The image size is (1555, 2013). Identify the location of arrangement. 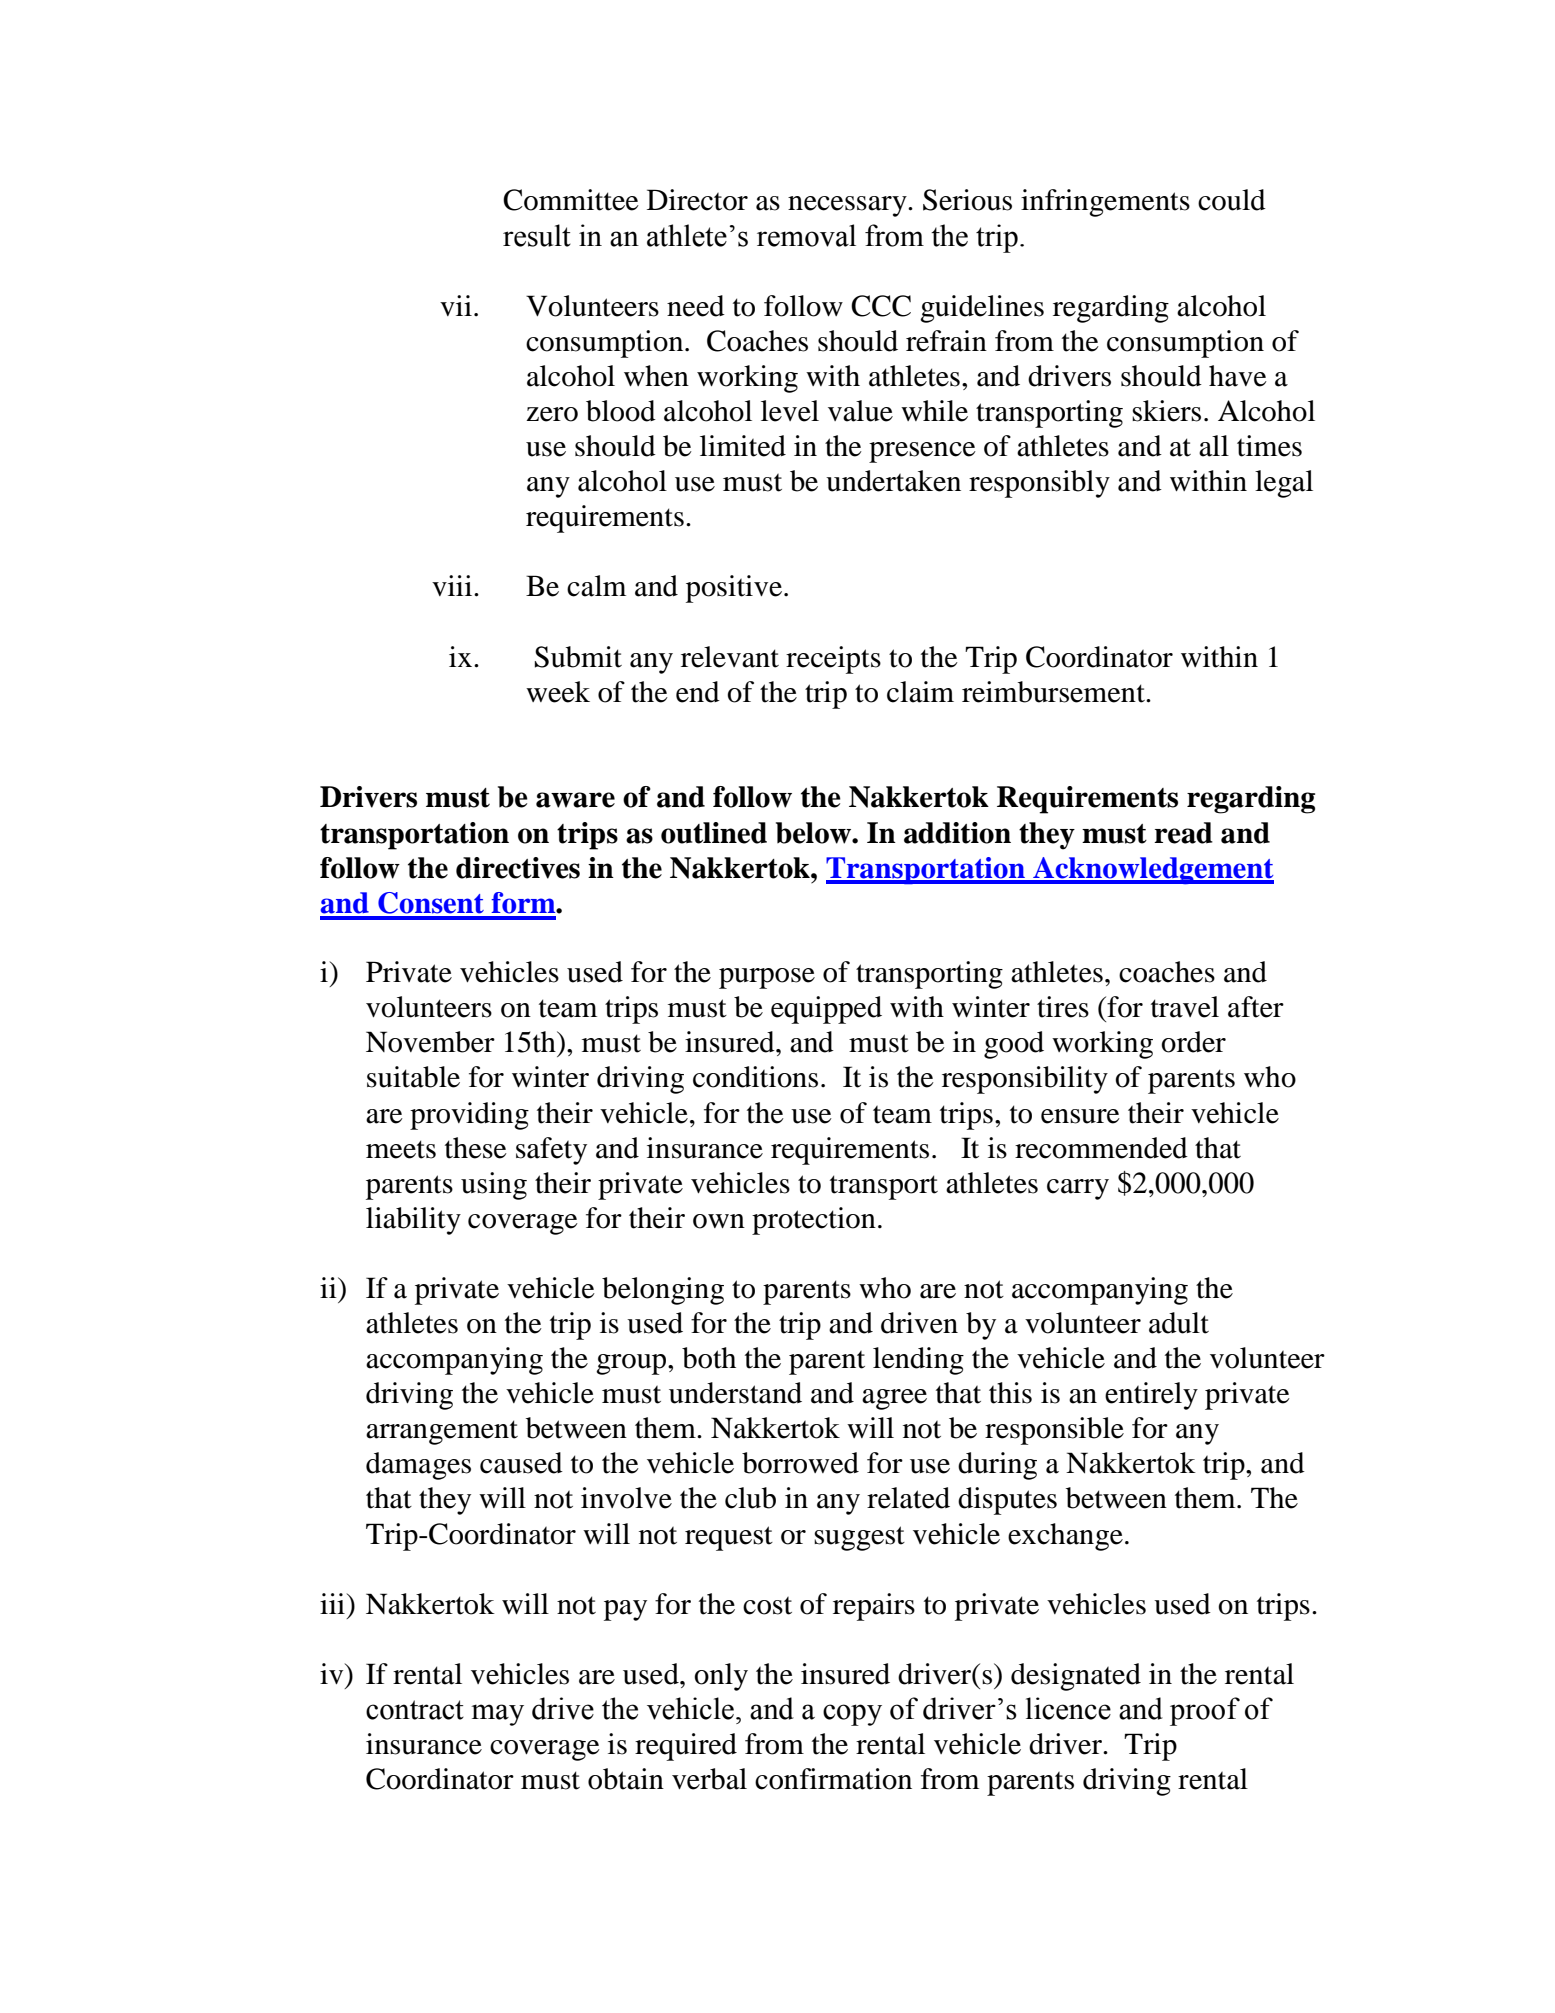
(442, 1432).
